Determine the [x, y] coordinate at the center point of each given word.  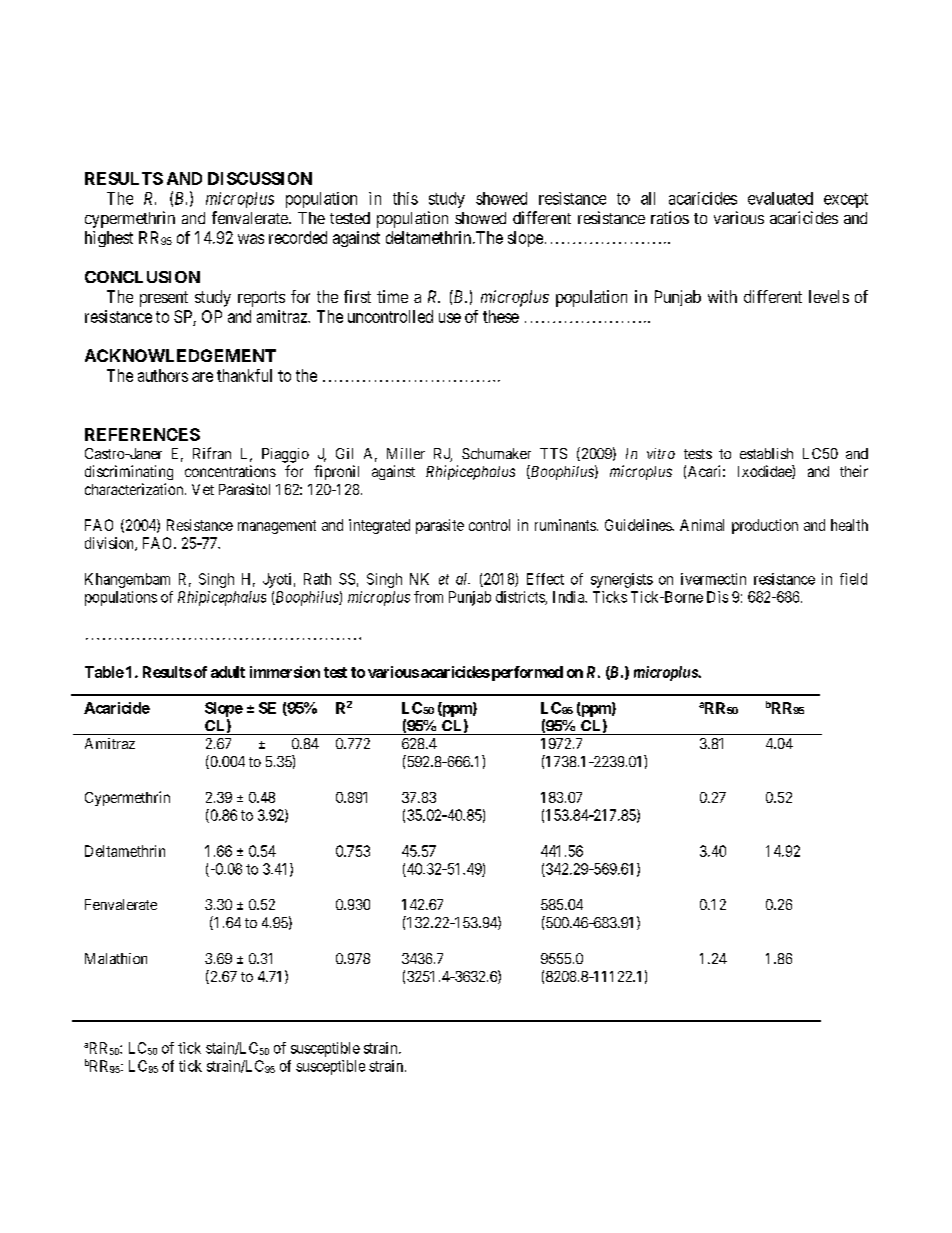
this [405, 198]
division [110, 544]
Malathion [116, 958]
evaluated [780, 198]
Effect [545, 579]
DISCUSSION [260, 178]
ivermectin [713, 579]
